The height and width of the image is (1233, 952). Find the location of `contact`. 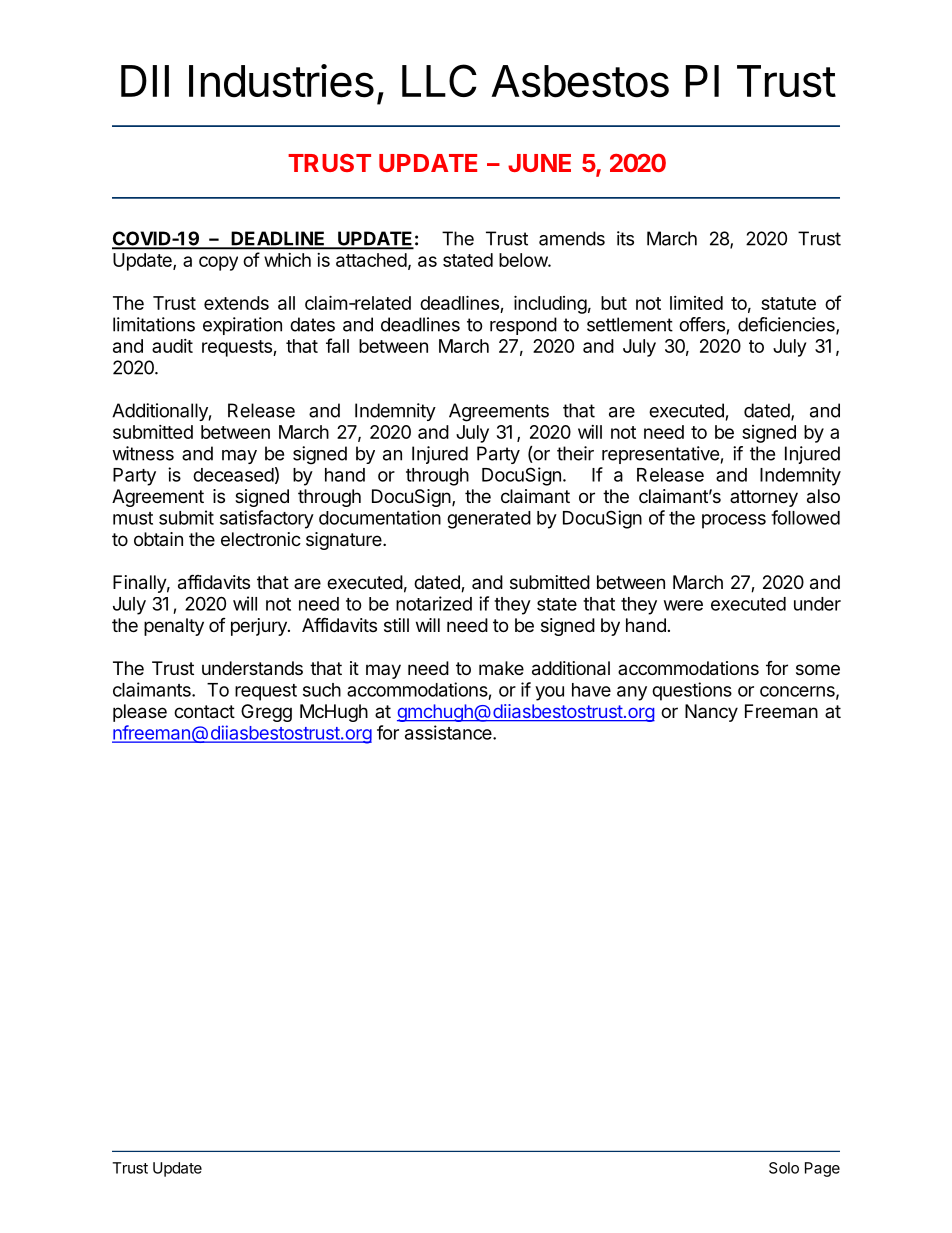

contact is located at coordinates (204, 712).
